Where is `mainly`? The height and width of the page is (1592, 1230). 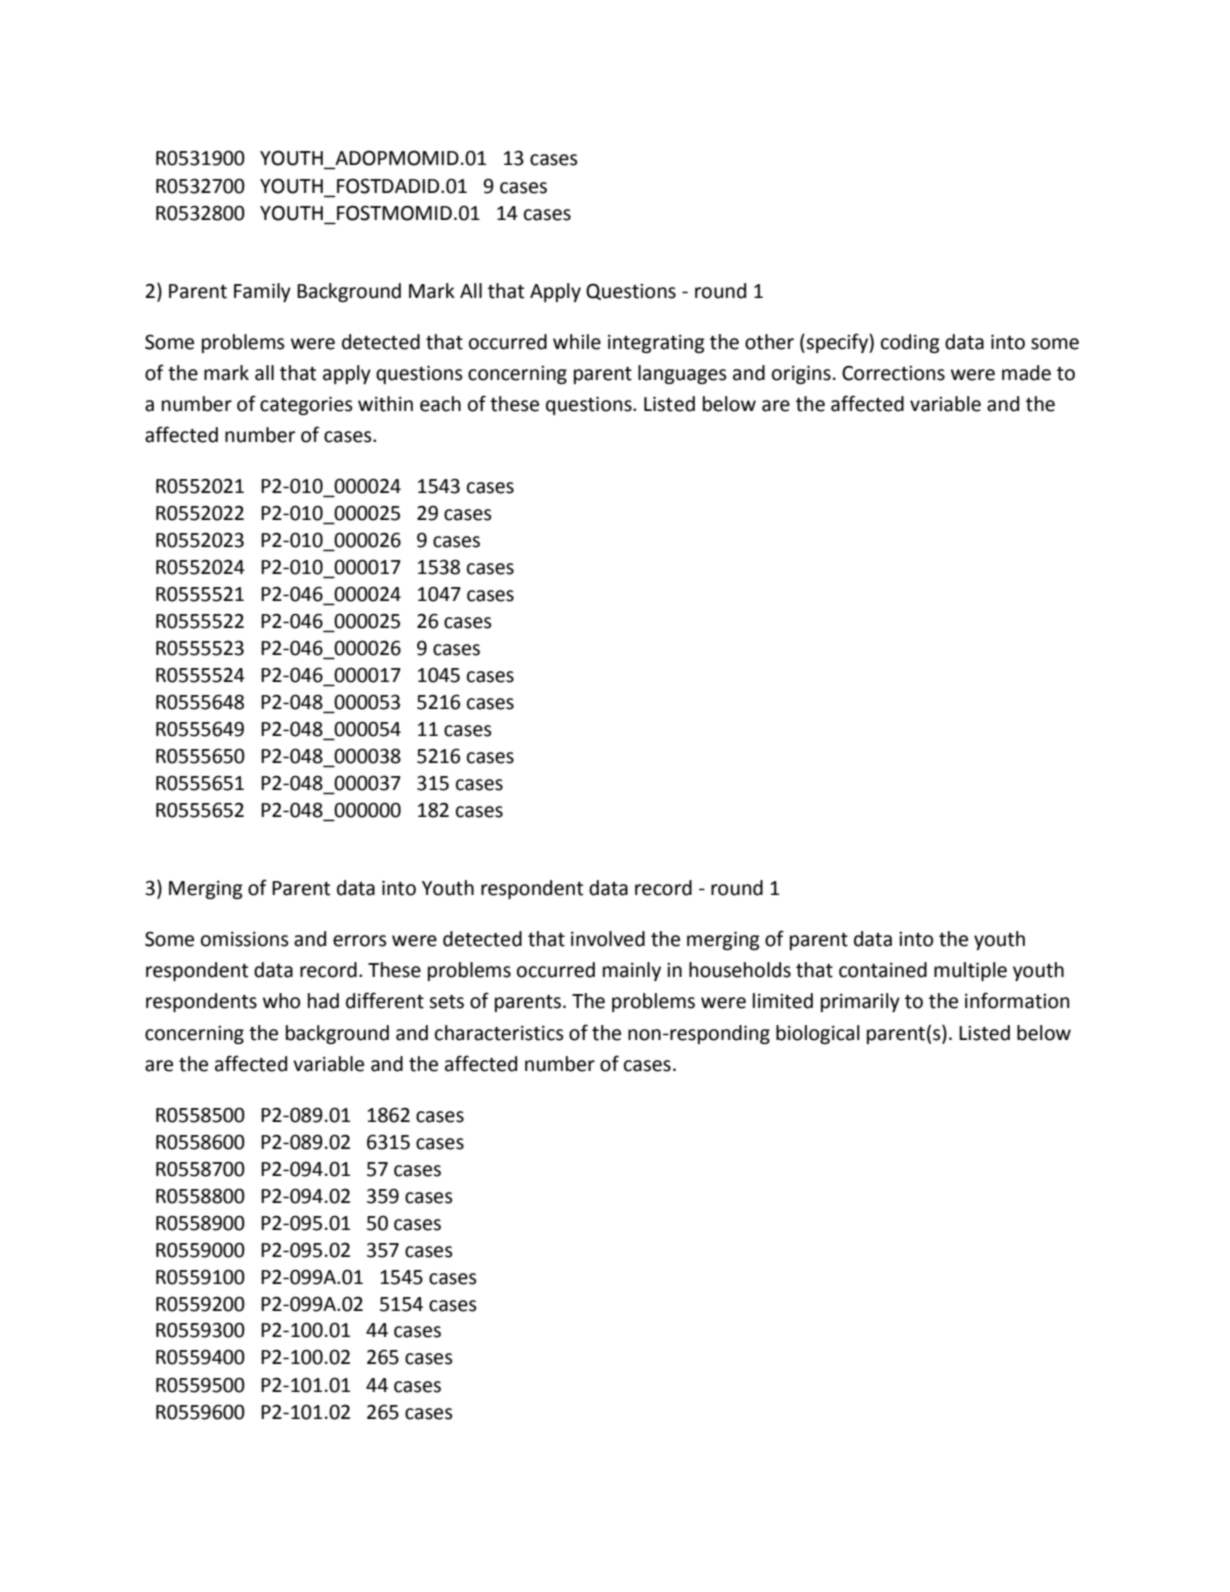
mainly is located at coordinates (632, 971).
